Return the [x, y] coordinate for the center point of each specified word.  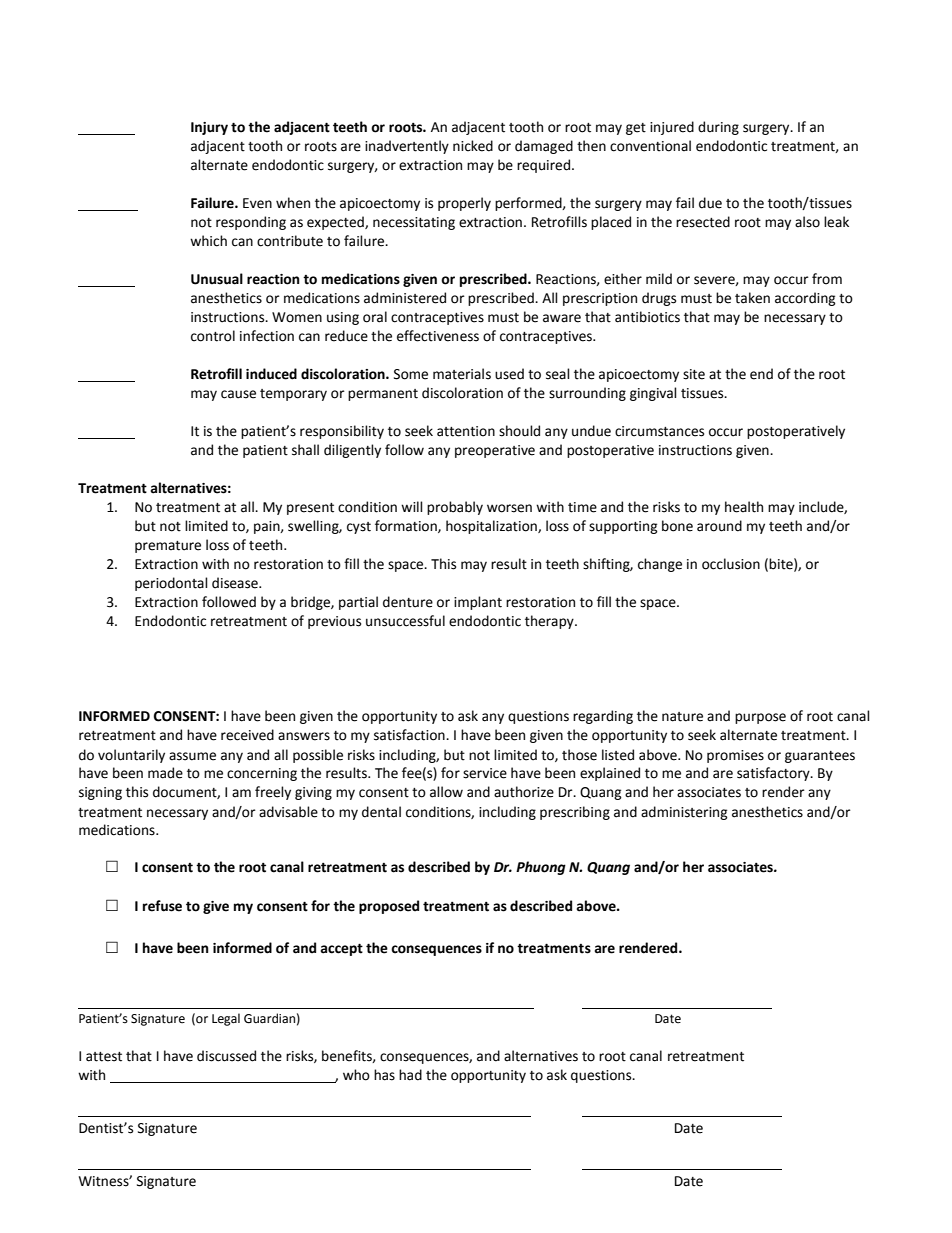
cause [238, 394]
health [744, 507]
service [485, 773]
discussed [226, 1056]
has [384, 1075]
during [718, 128]
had [410, 1075]
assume [192, 756]
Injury [209, 128]
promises [735, 756]
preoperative [495, 451]
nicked [473, 146]
